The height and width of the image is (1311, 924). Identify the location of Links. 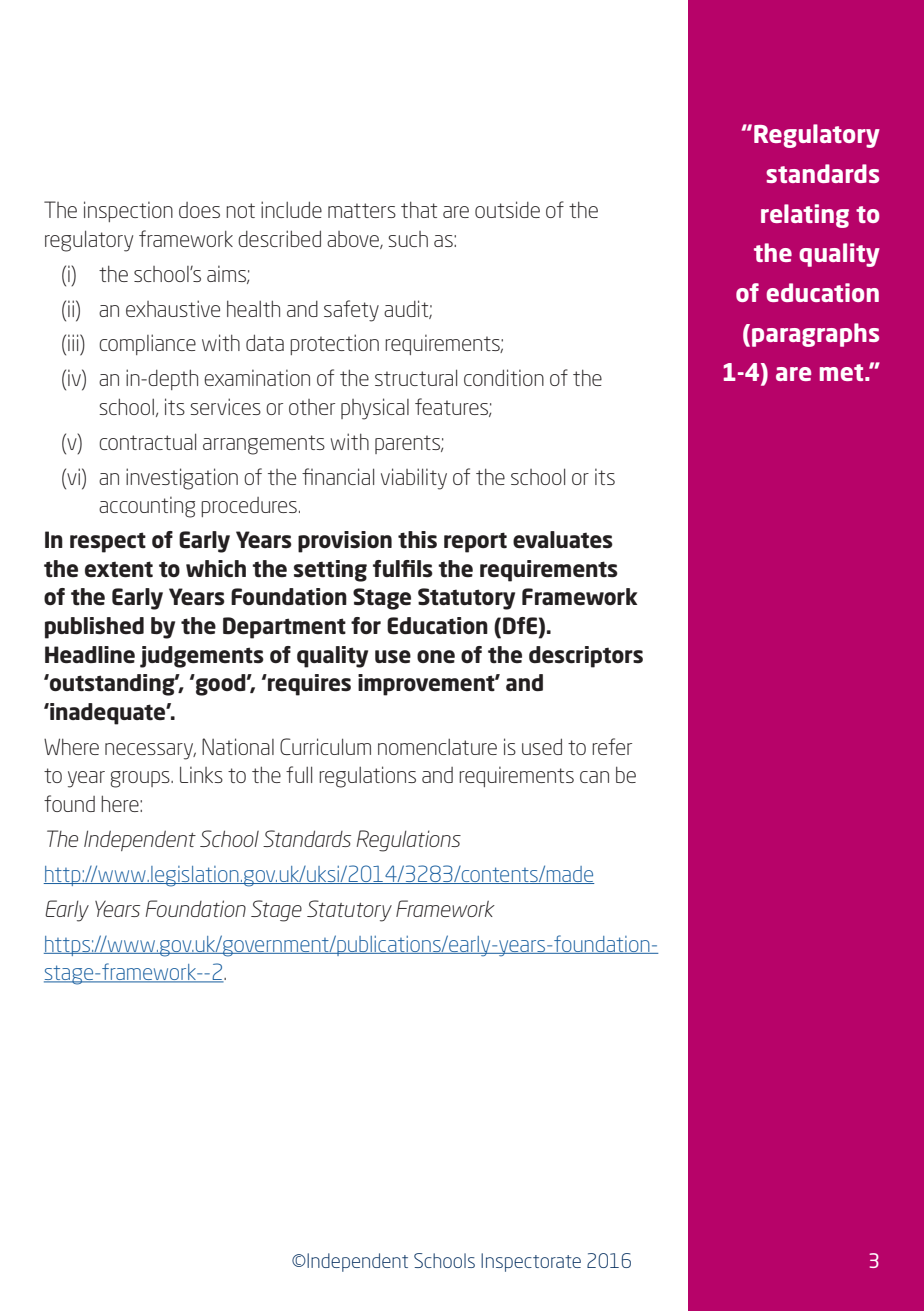
(201, 774).
